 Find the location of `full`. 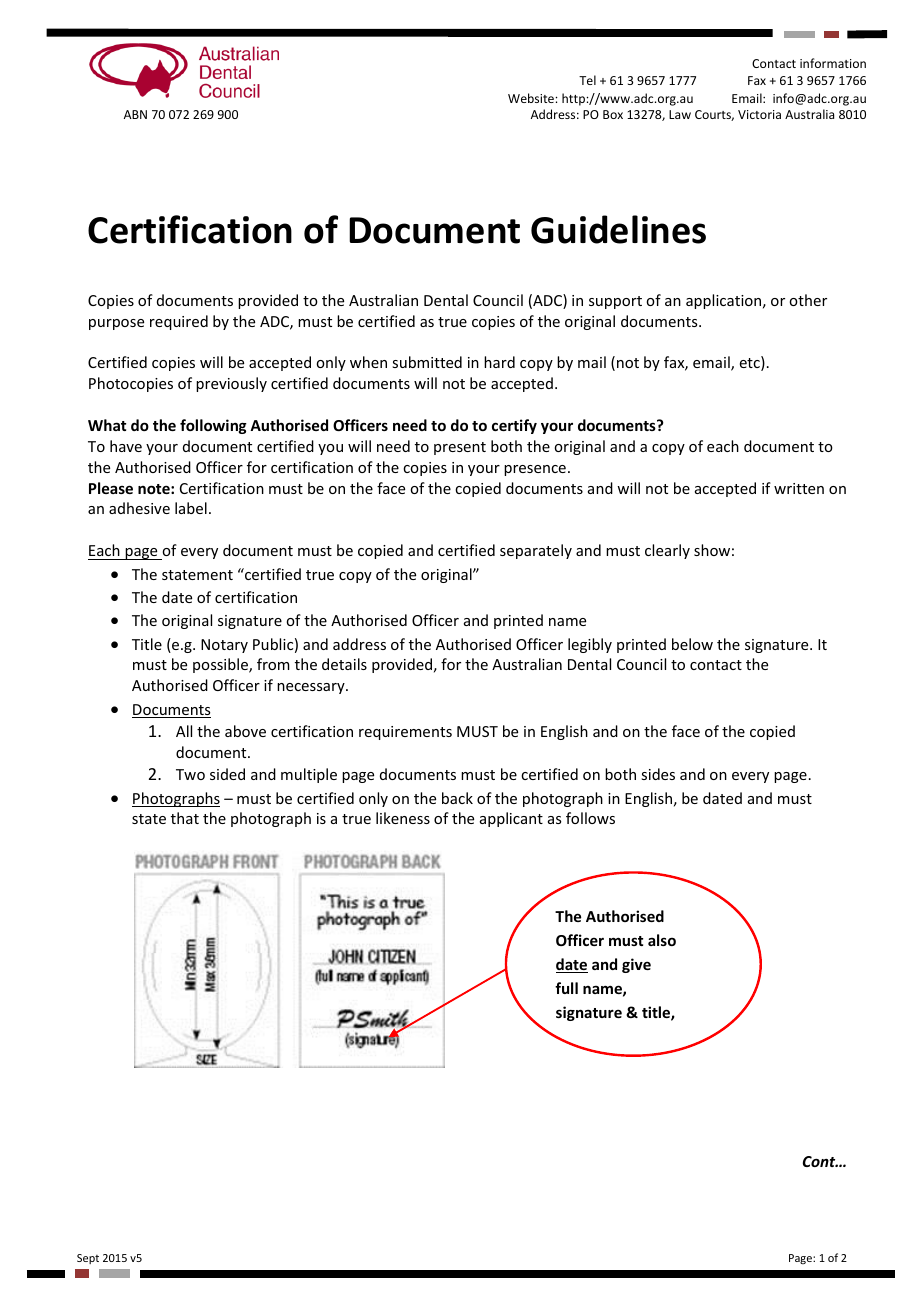

full is located at coordinates (566, 988).
